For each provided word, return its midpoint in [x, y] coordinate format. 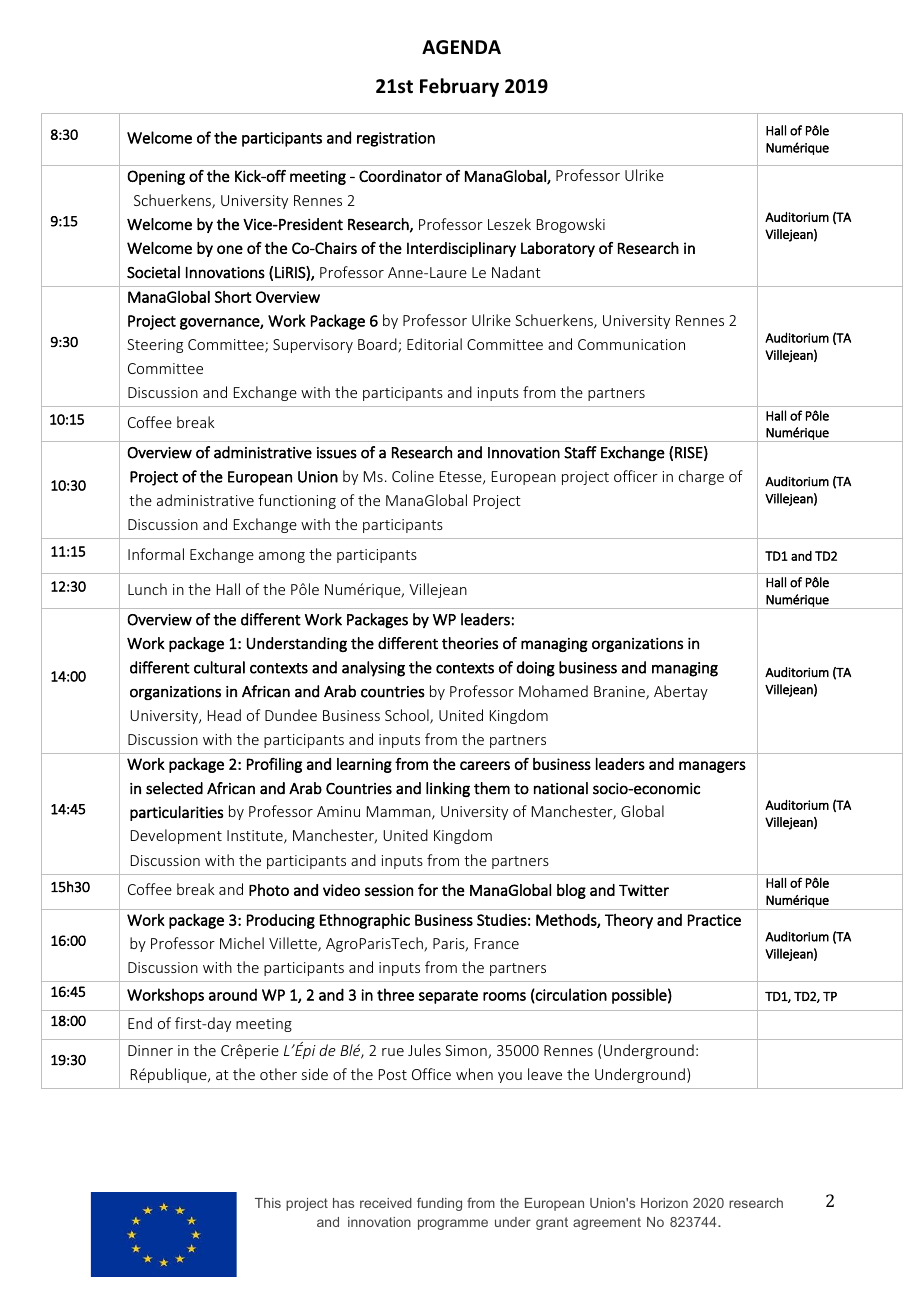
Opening [156, 177]
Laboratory [558, 249]
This [268, 1203]
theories [470, 643]
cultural [219, 667]
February [459, 87]
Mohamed [553, 691]
